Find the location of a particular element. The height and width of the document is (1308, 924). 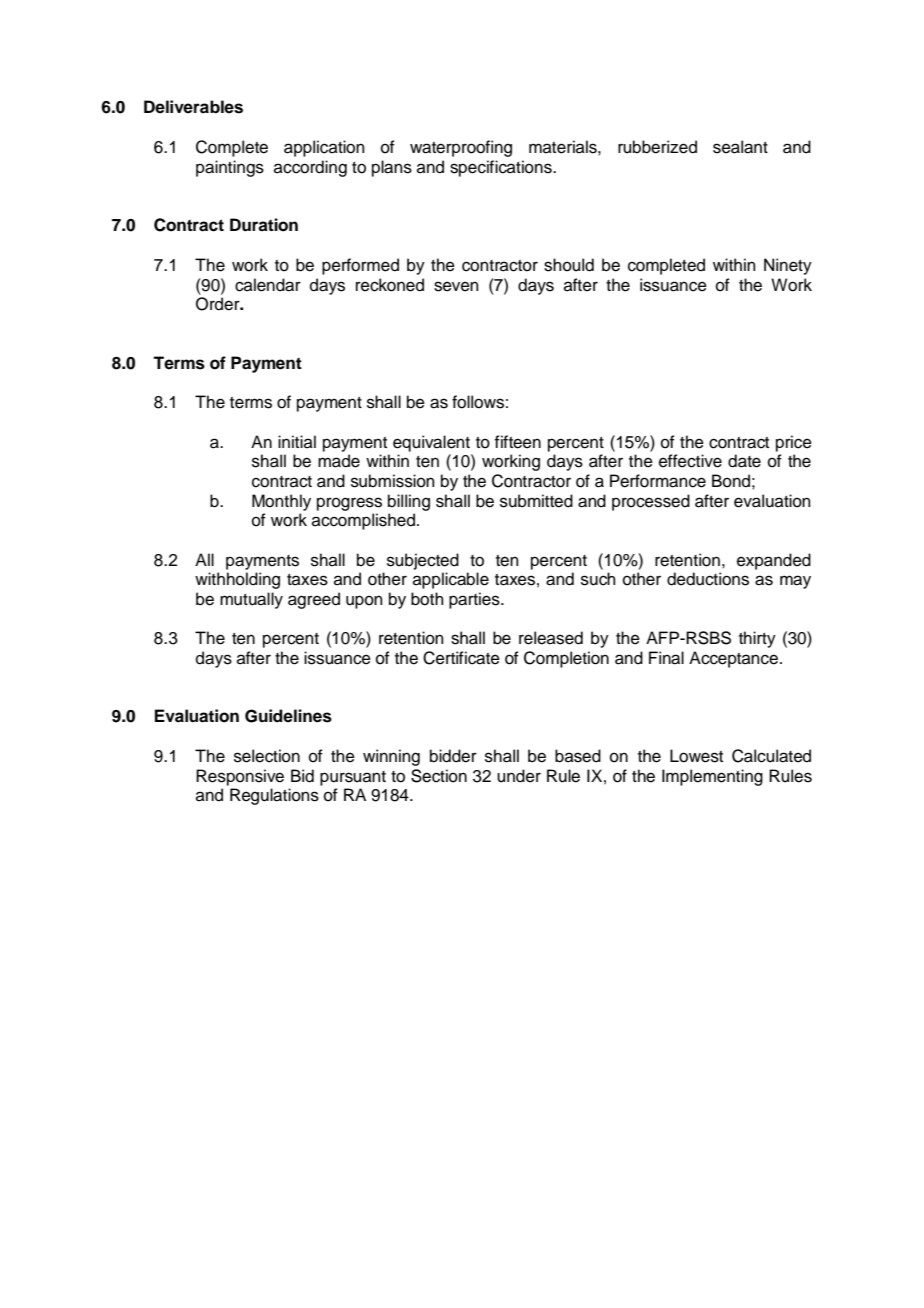

sealant is located at coordinates (740, 147).
